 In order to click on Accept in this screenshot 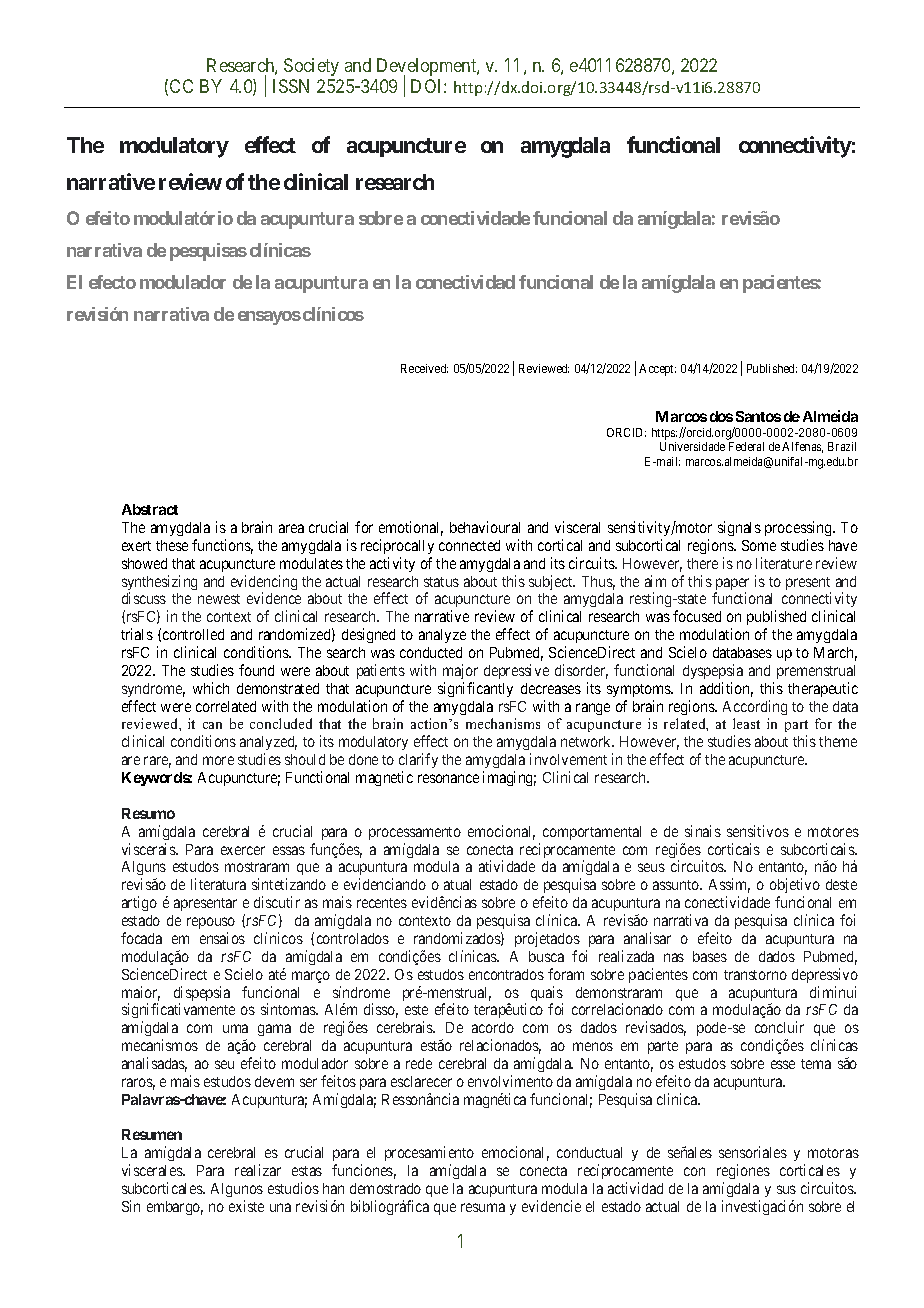, I will do `click(657, 370)`.
